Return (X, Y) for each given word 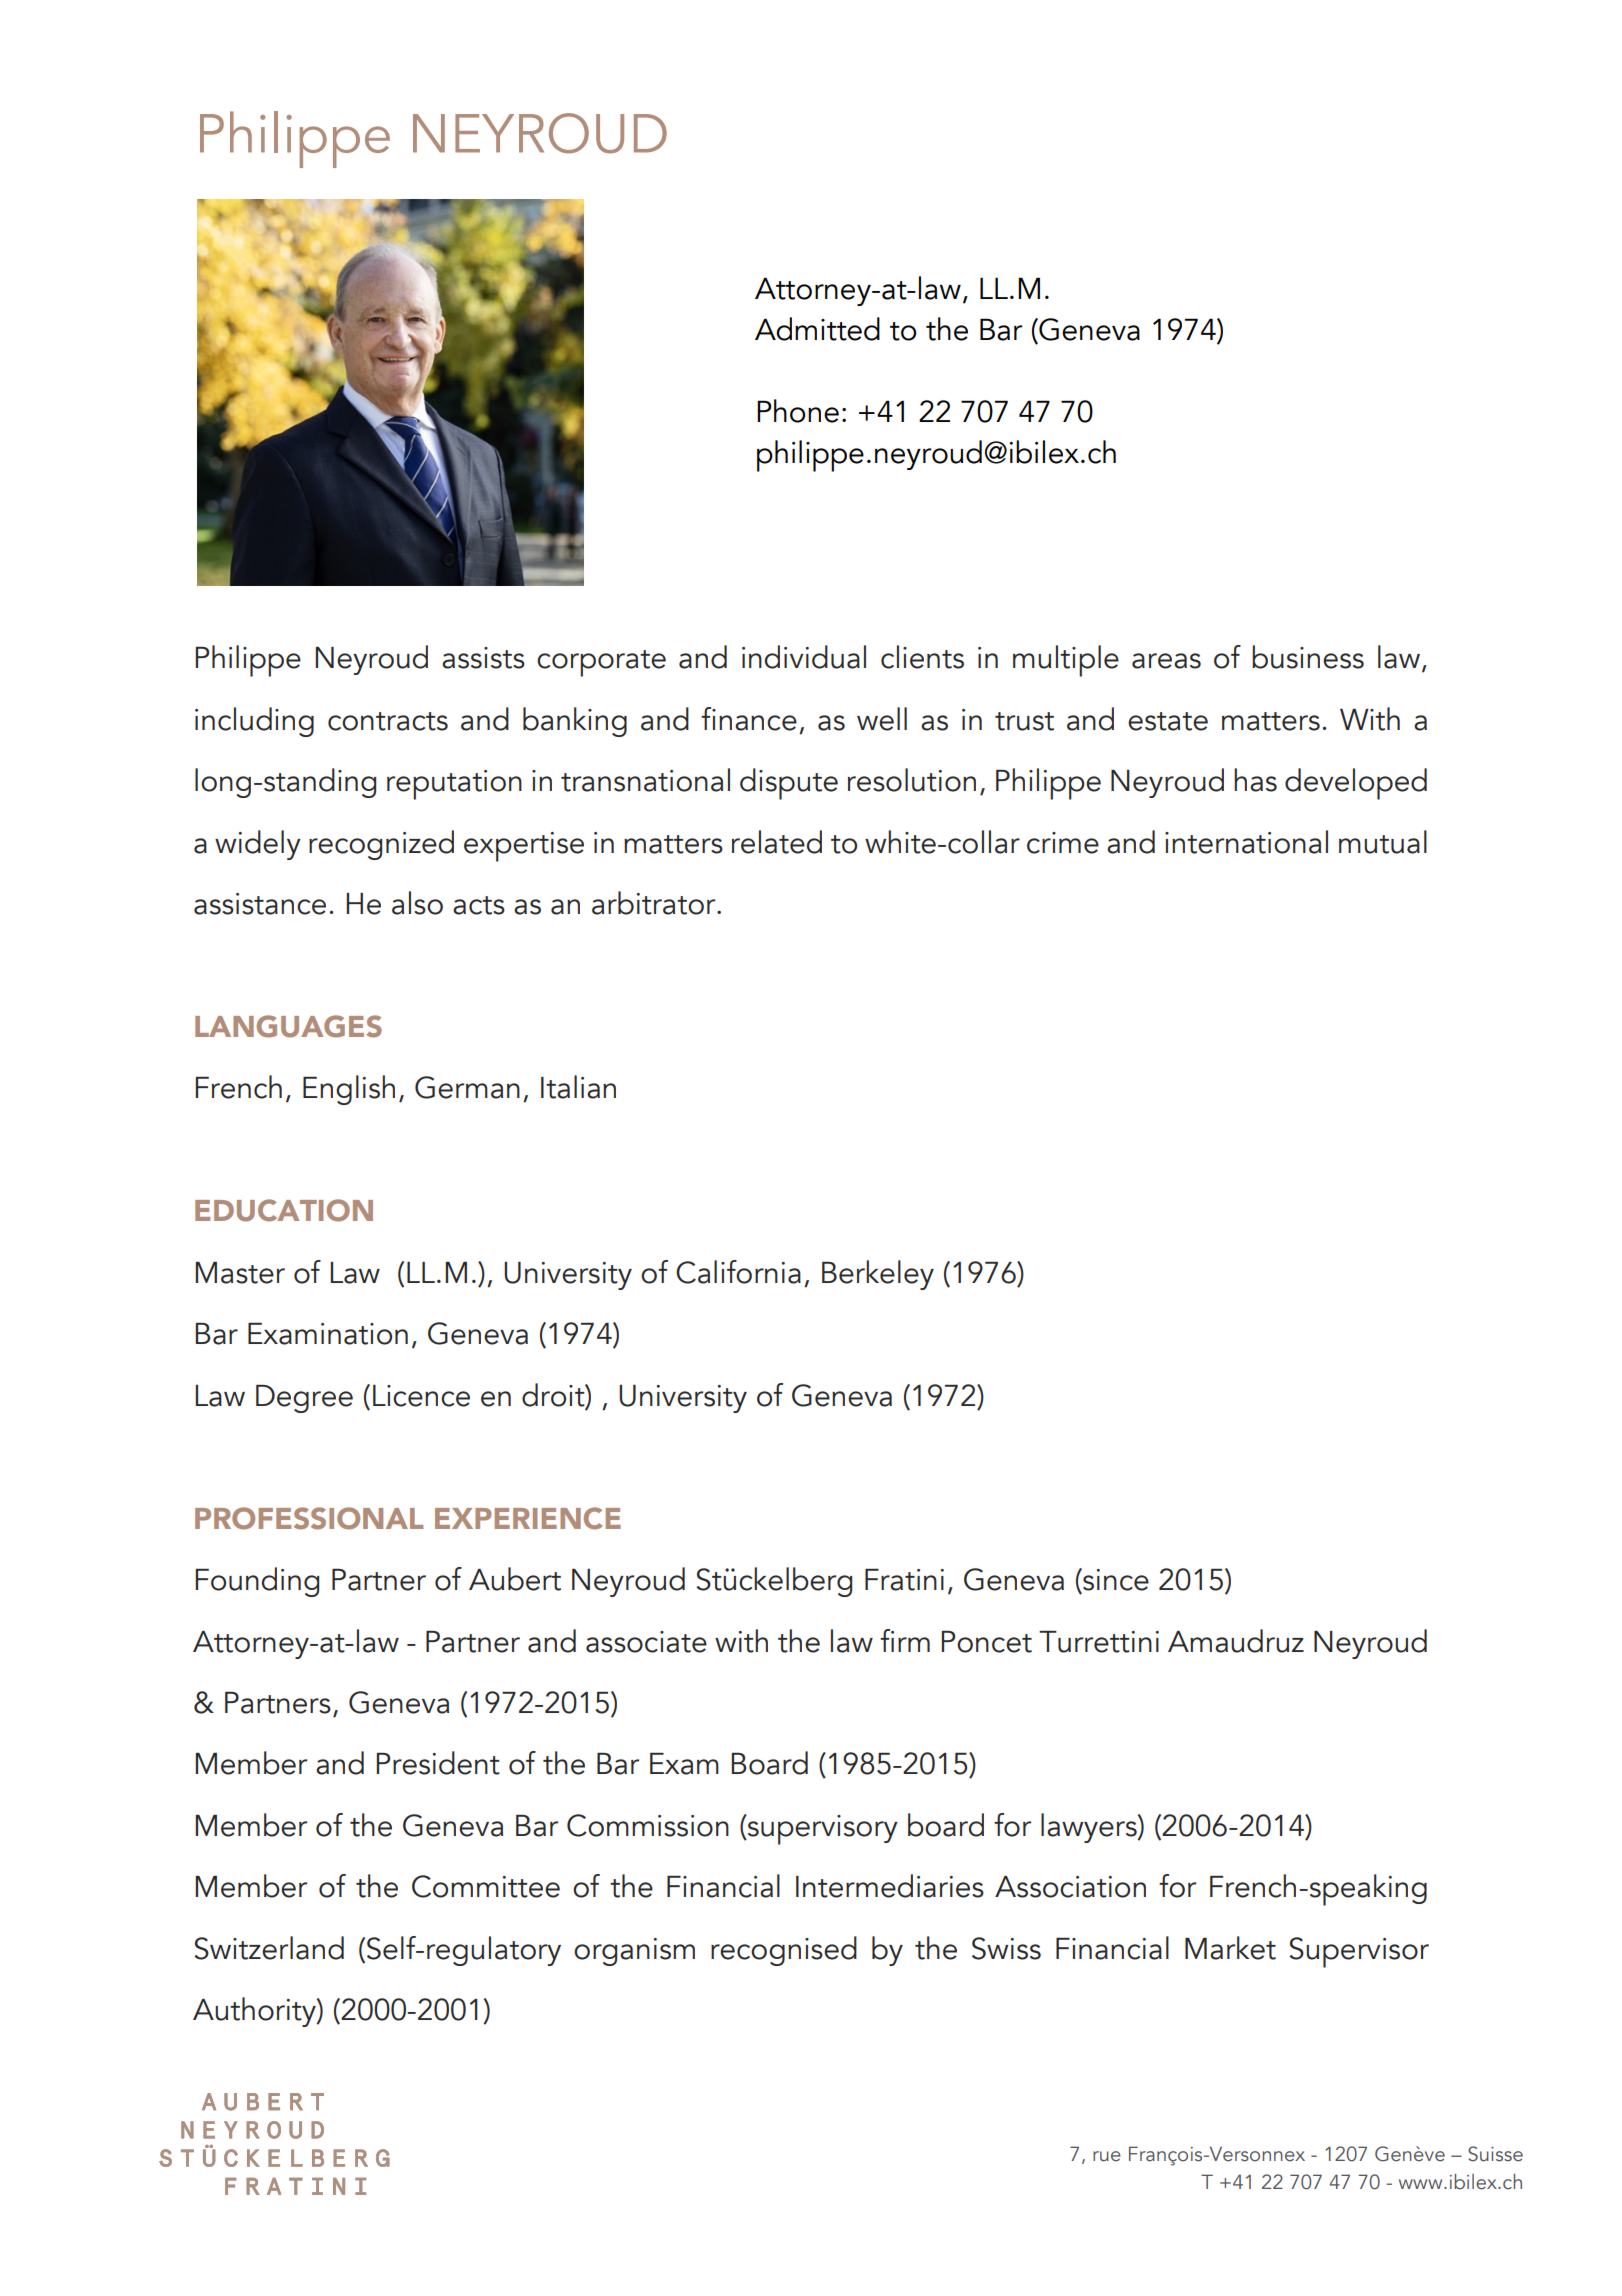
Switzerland (269, 1948)
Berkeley (878, 1275)
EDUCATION (284, 1210)
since (1115, 1580)
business (1308, 657)
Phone (798, 411)
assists (483, 658)
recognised (784, 1951)
